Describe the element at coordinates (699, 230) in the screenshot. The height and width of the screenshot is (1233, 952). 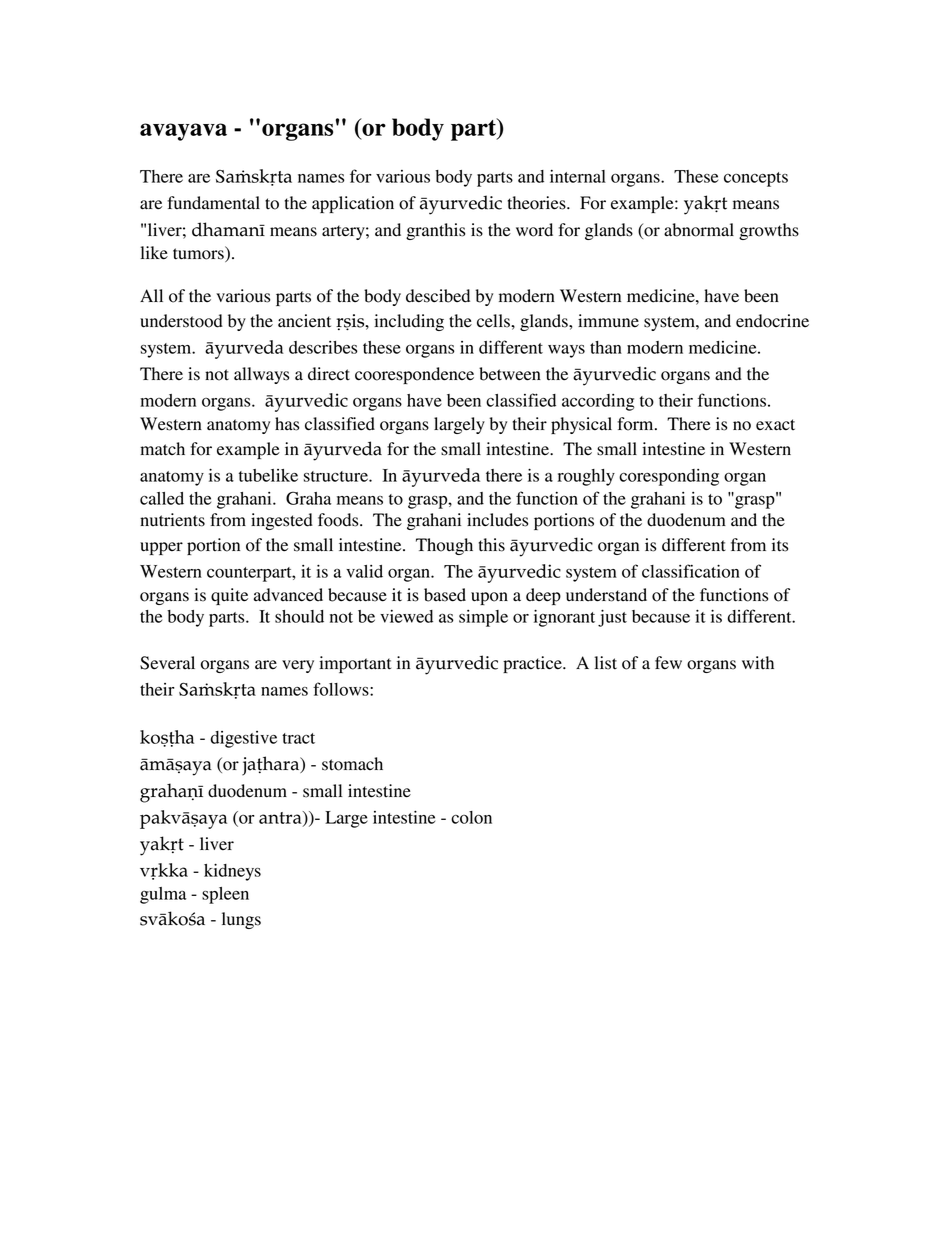
I see `abnormal` at that location.
